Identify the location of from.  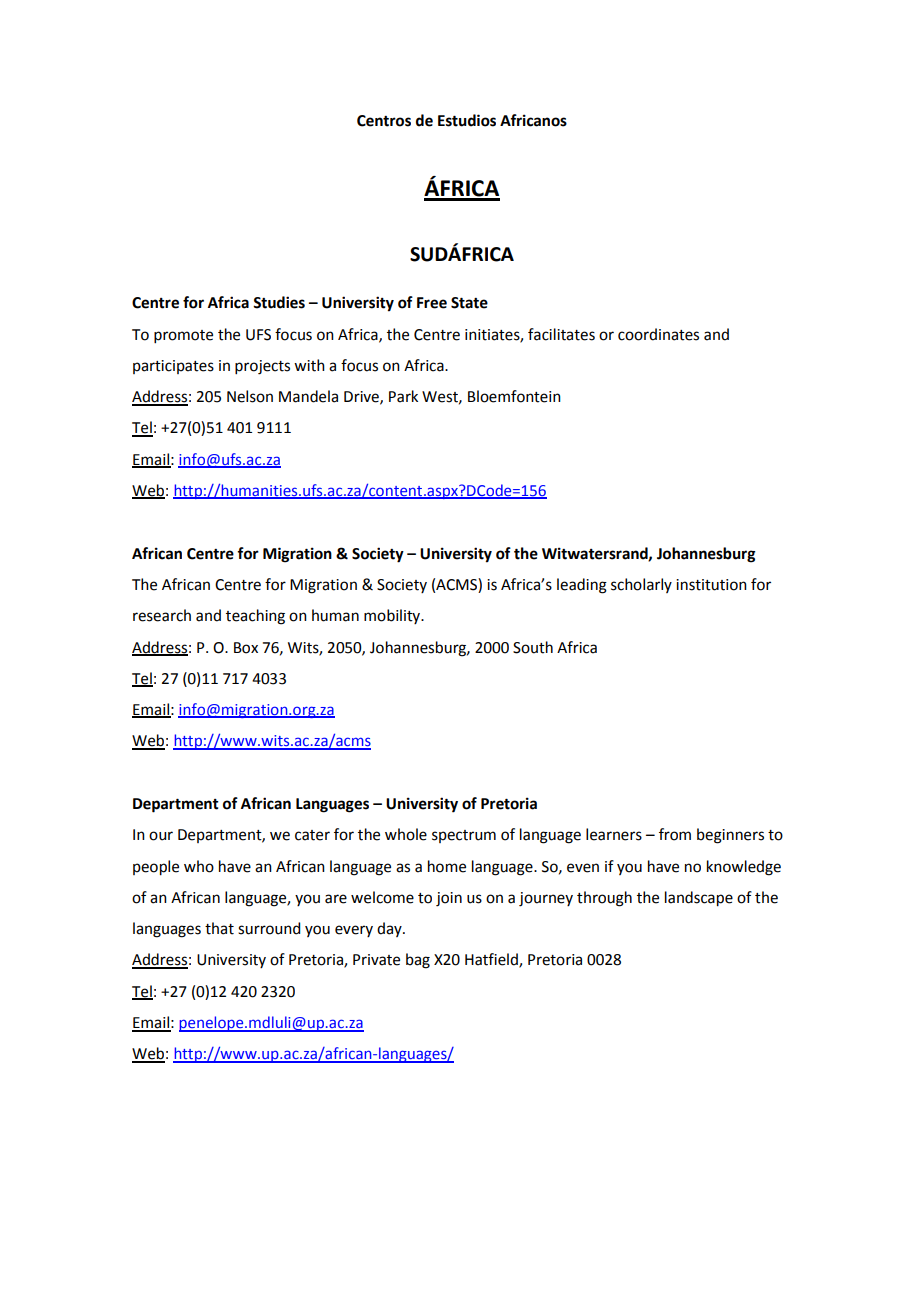
(675, 834).
